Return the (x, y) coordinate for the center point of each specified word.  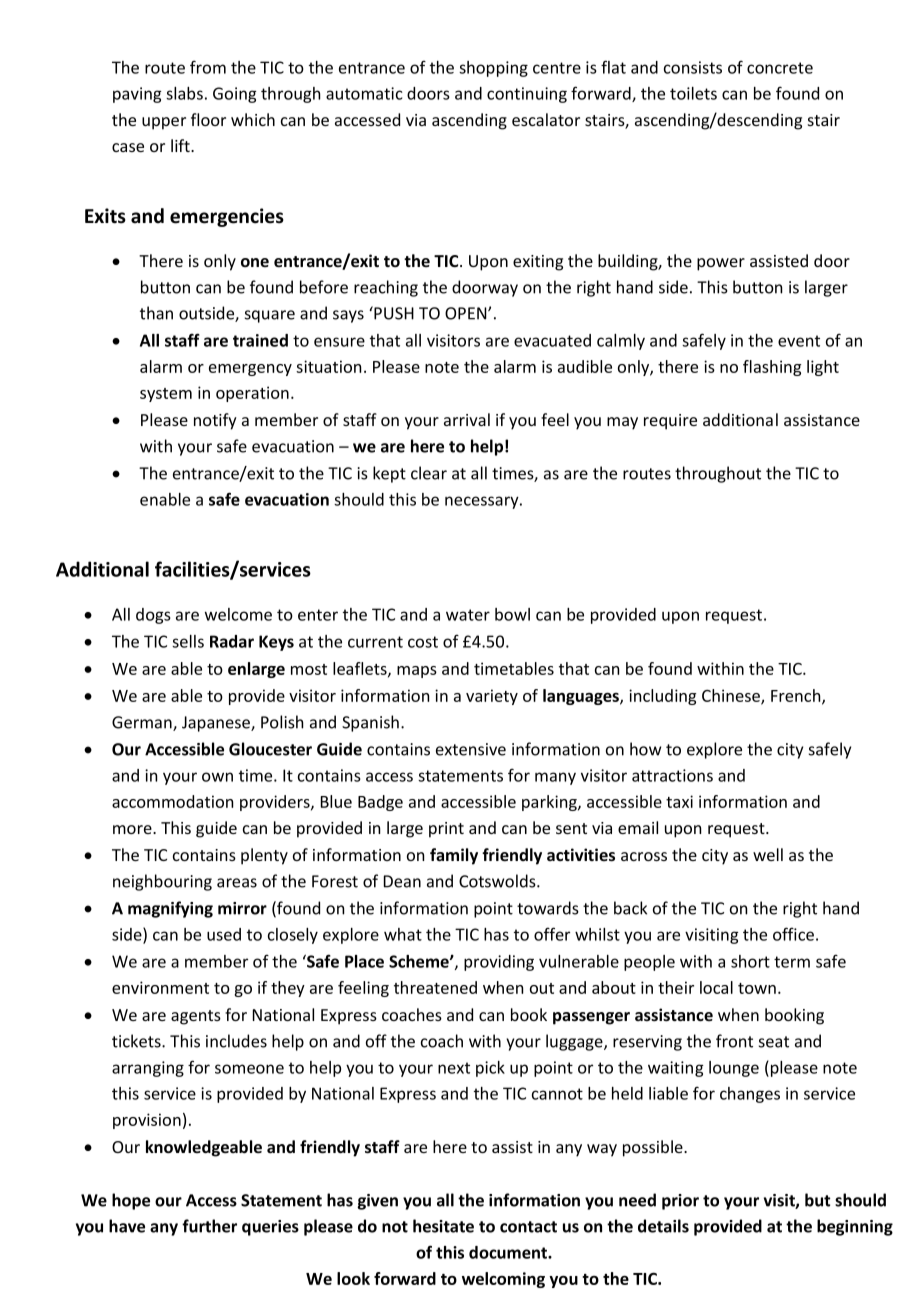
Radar (232, 641)
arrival (467, 419)
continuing (527, 95)
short (750, 961)
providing (499, 963)
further (209, 1226)
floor (208, 119)
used (224, 934)
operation (252, 394)
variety (492, 697)
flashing (772, 368)
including (662, 697)
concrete (780, 68)
